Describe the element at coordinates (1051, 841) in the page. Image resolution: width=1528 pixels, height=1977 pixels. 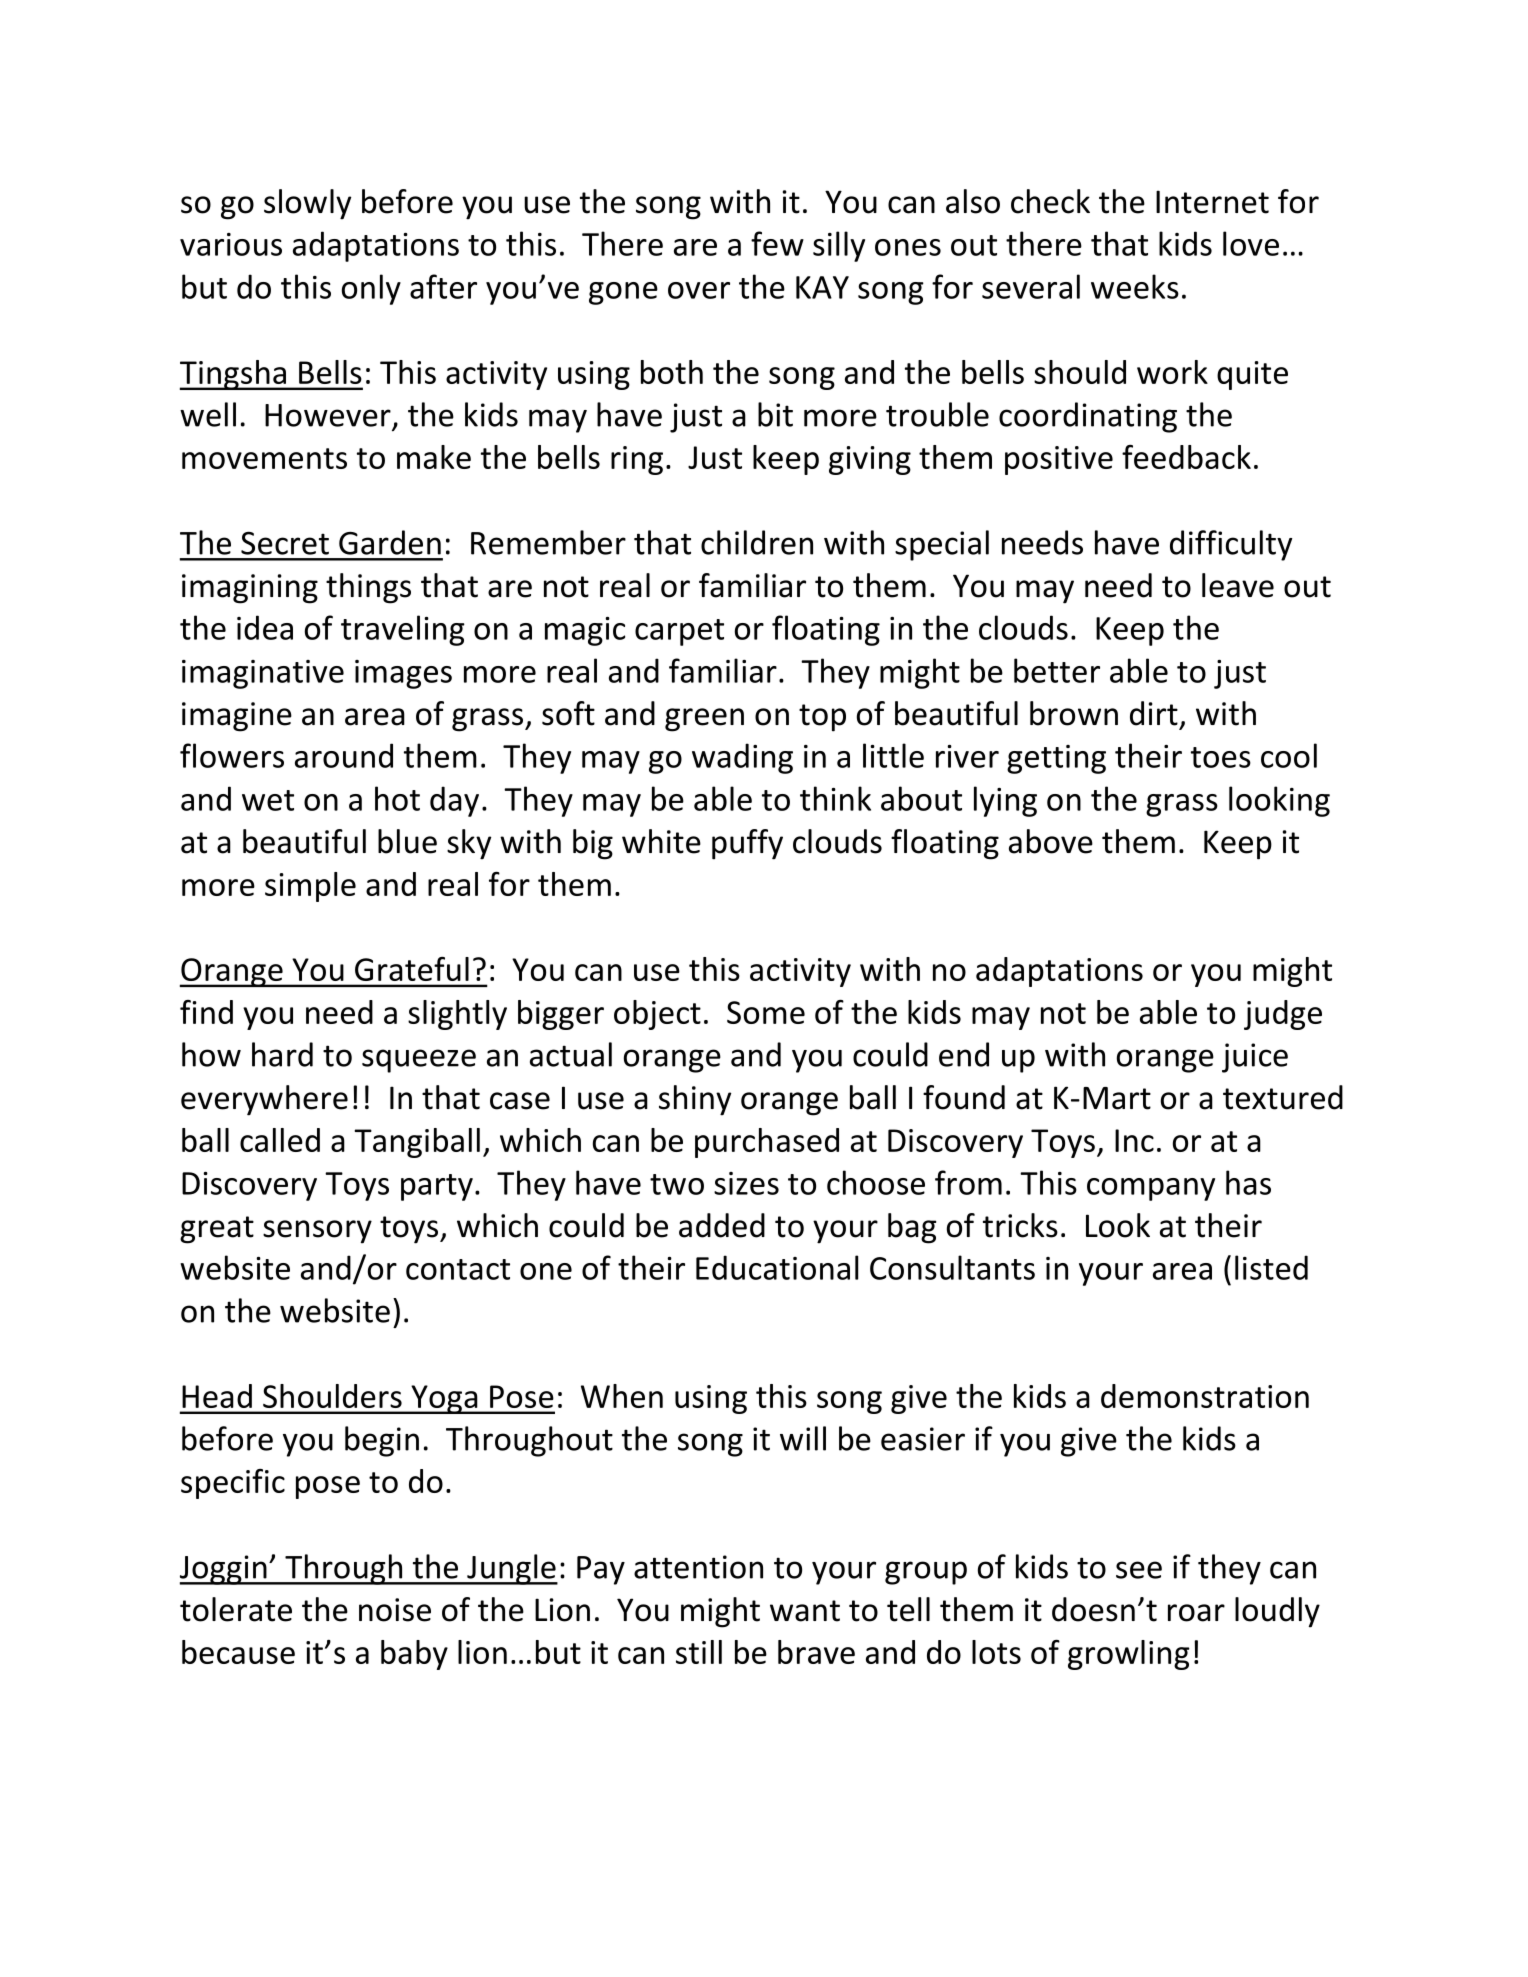
I see `above` at that location.
